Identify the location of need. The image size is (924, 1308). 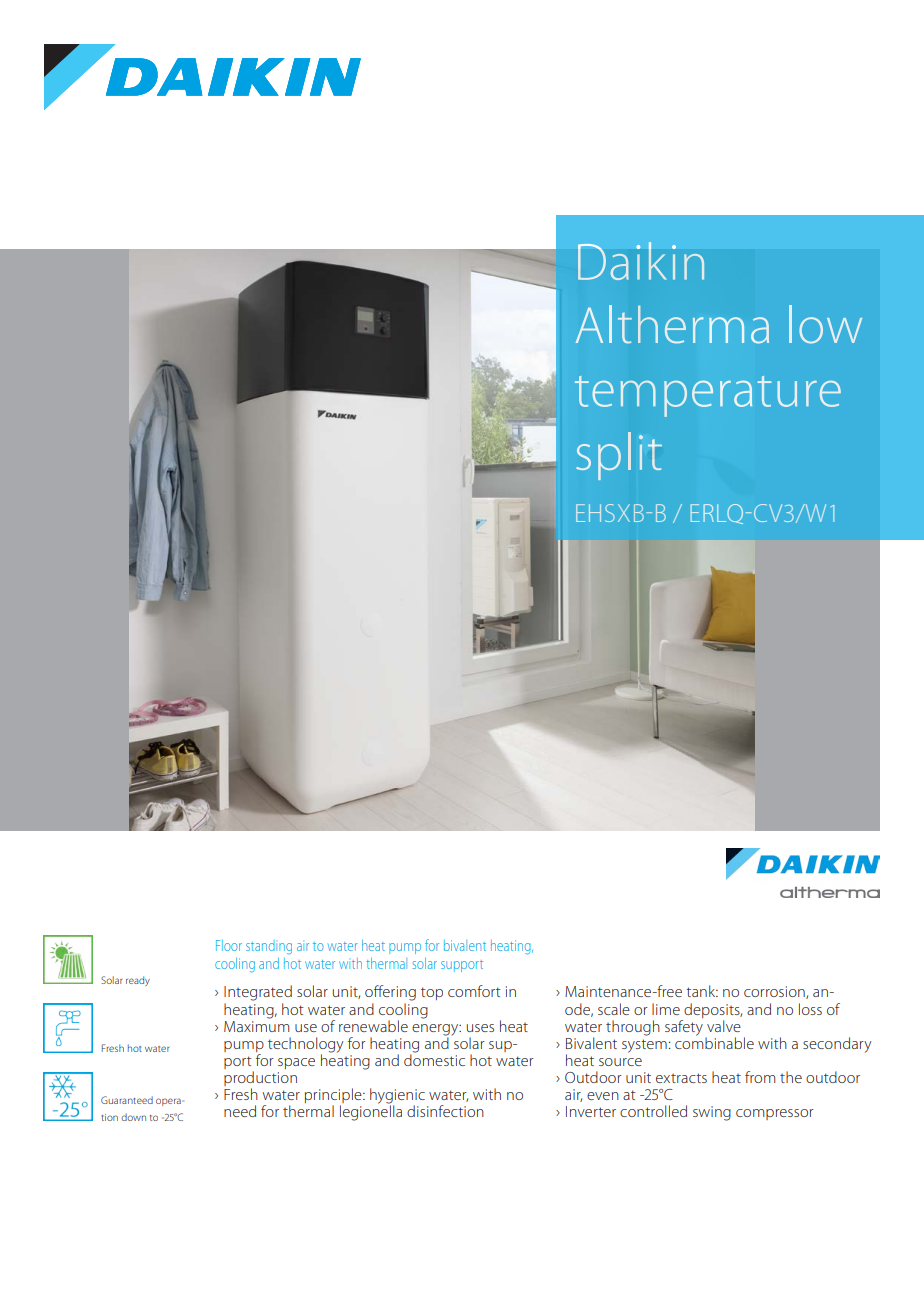
(240, 1111).
